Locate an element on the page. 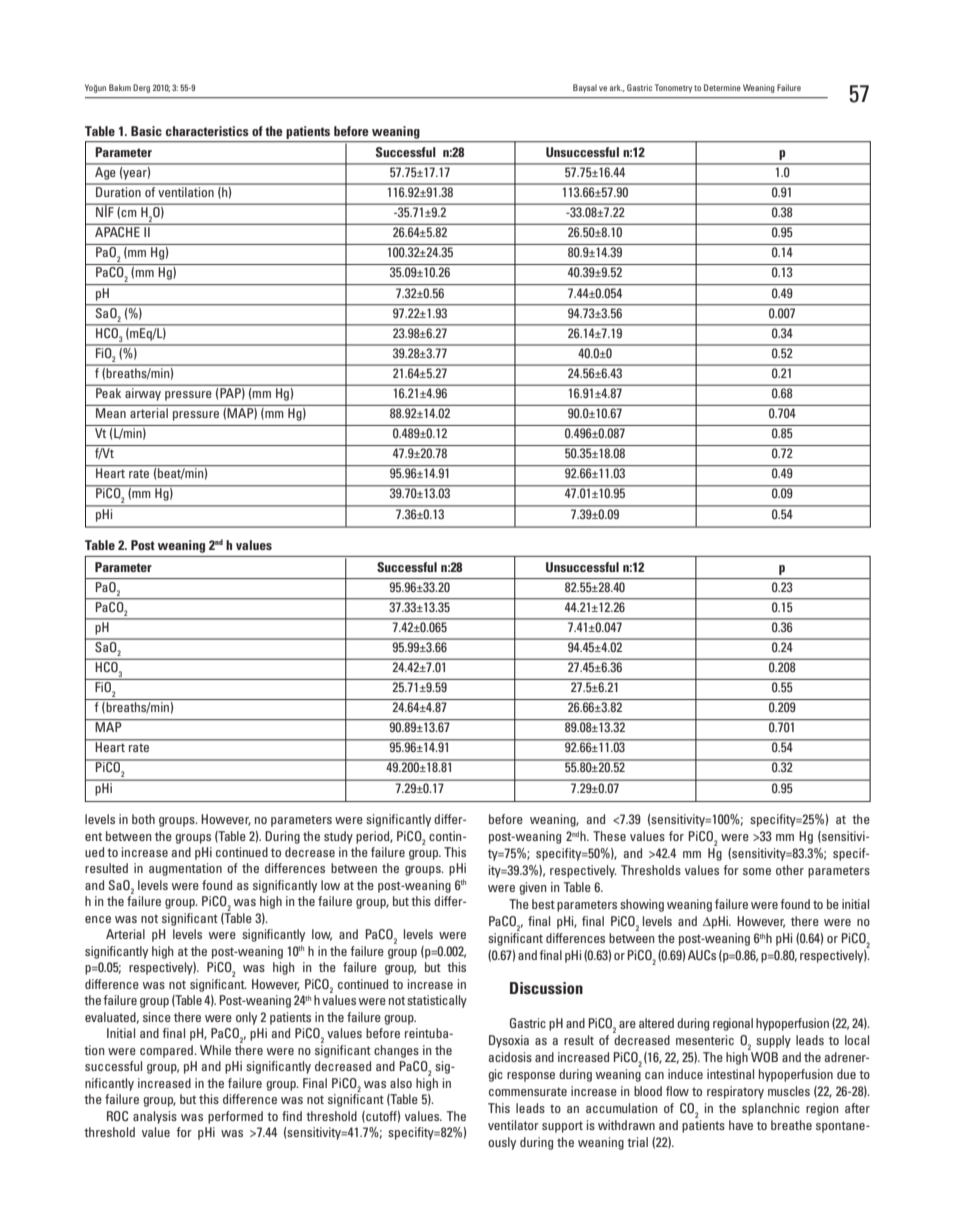 The height and width of the image is (1232, 955). ark is located at coordinates (616, 87).
